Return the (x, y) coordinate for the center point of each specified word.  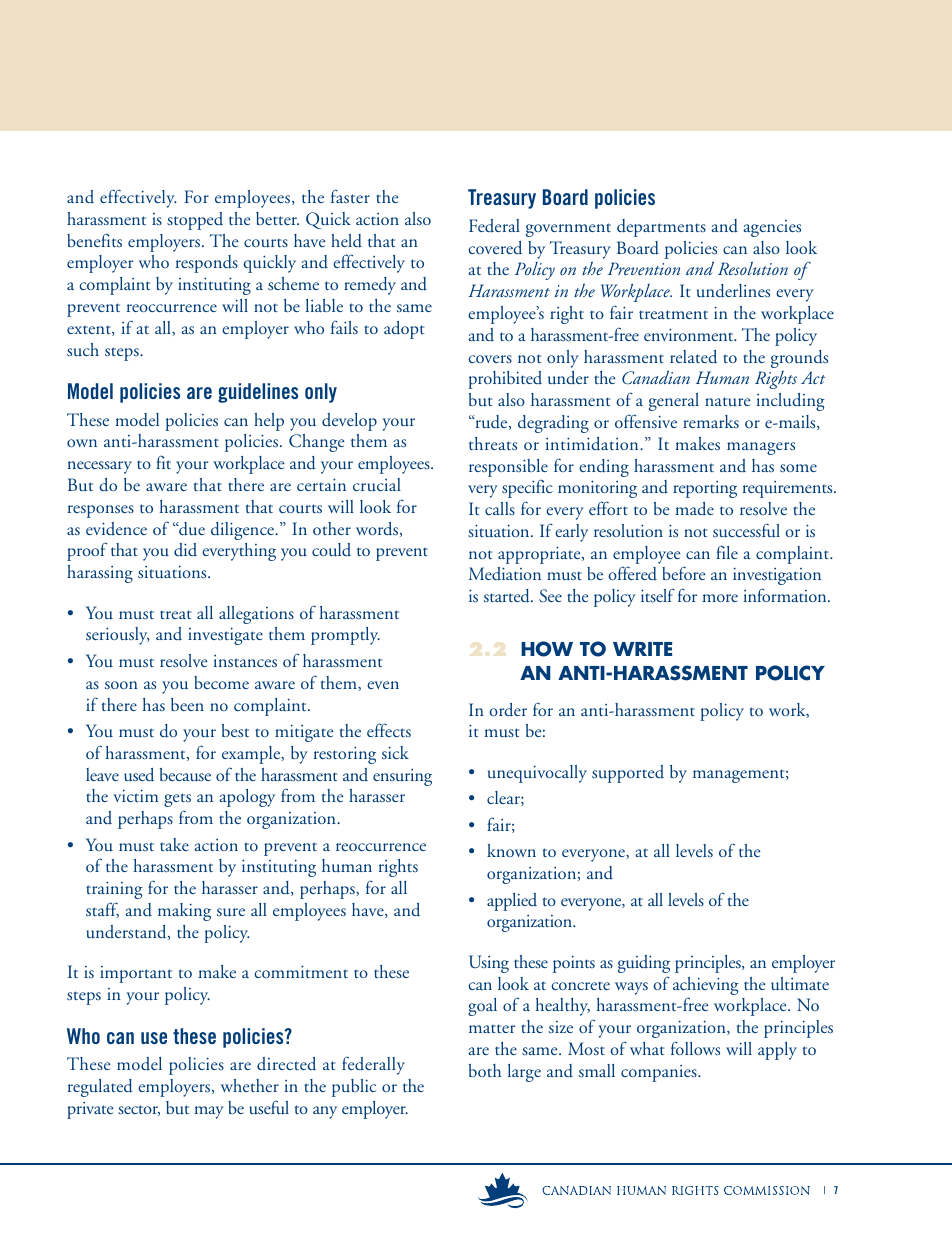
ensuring (402, 777)
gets (177, 800)
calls (500, 508)
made (694, 508)
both (485, 1070)
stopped (195, 221)
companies (660, 1073)
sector (139, 1110)
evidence (116, 529)
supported (628, 774)
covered (495, 247)
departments (661, 228)
